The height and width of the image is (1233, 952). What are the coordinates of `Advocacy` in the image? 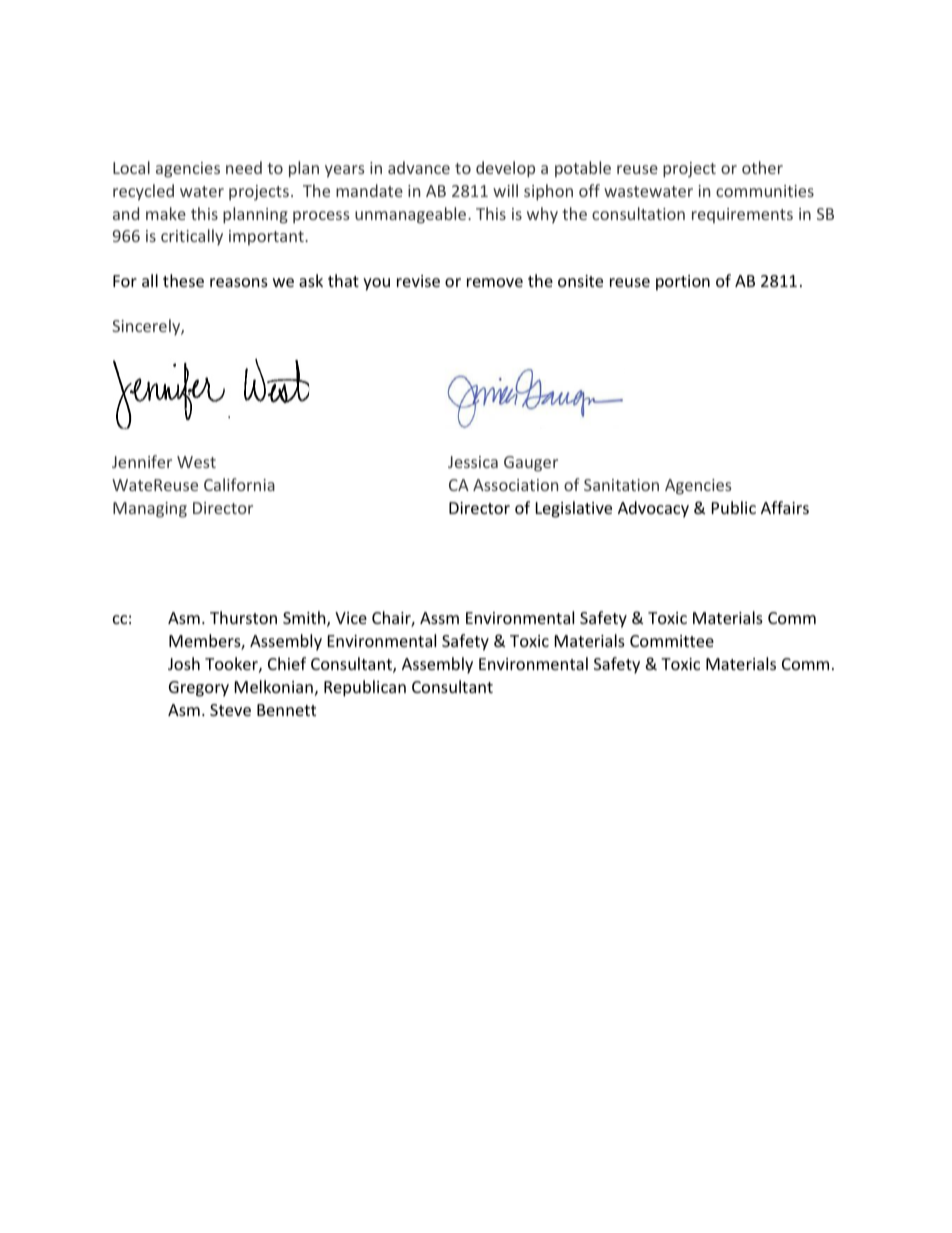 It's located at (653, 509).
